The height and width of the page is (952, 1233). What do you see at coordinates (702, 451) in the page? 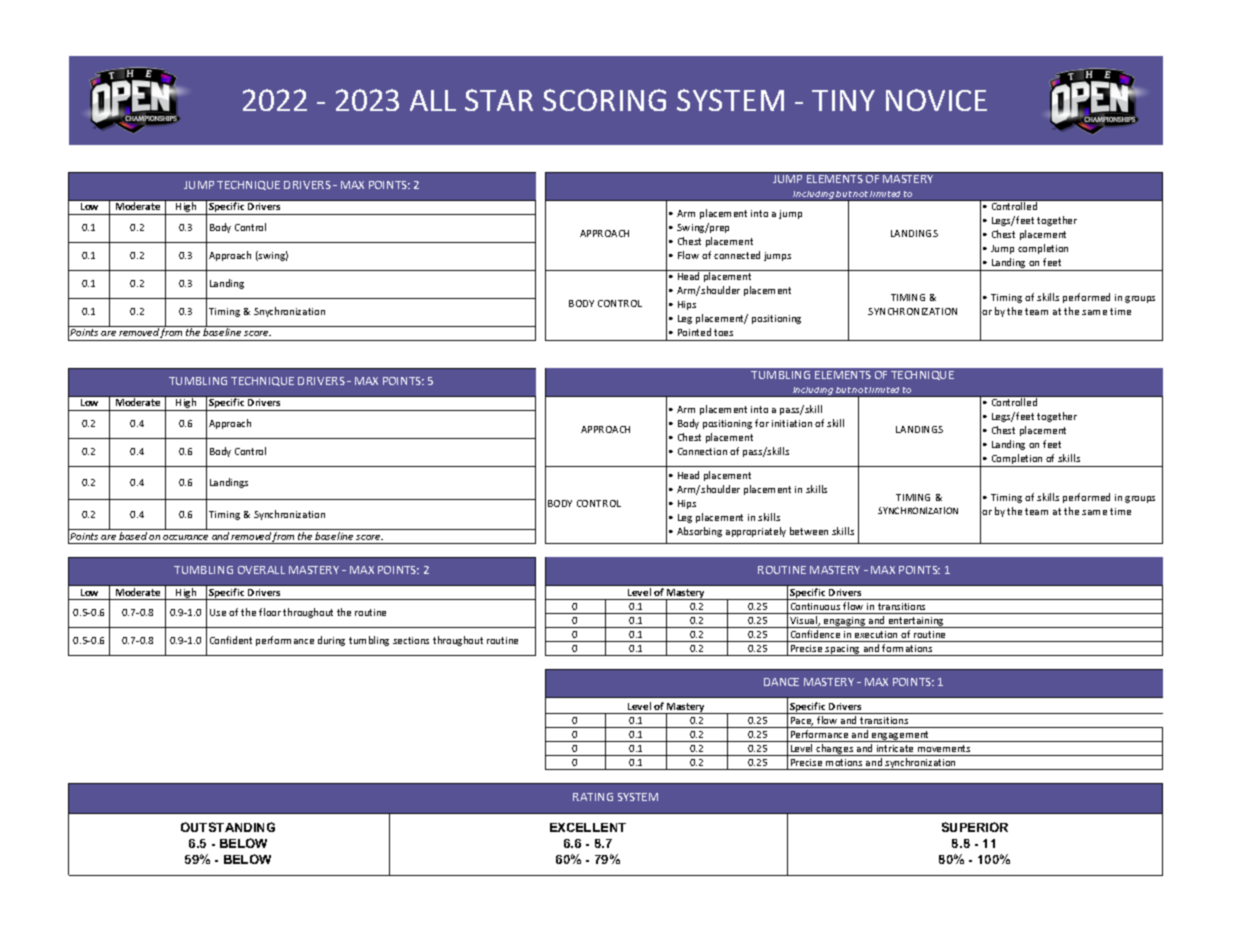
I see `Connection` at bounding box center [702, 451].
